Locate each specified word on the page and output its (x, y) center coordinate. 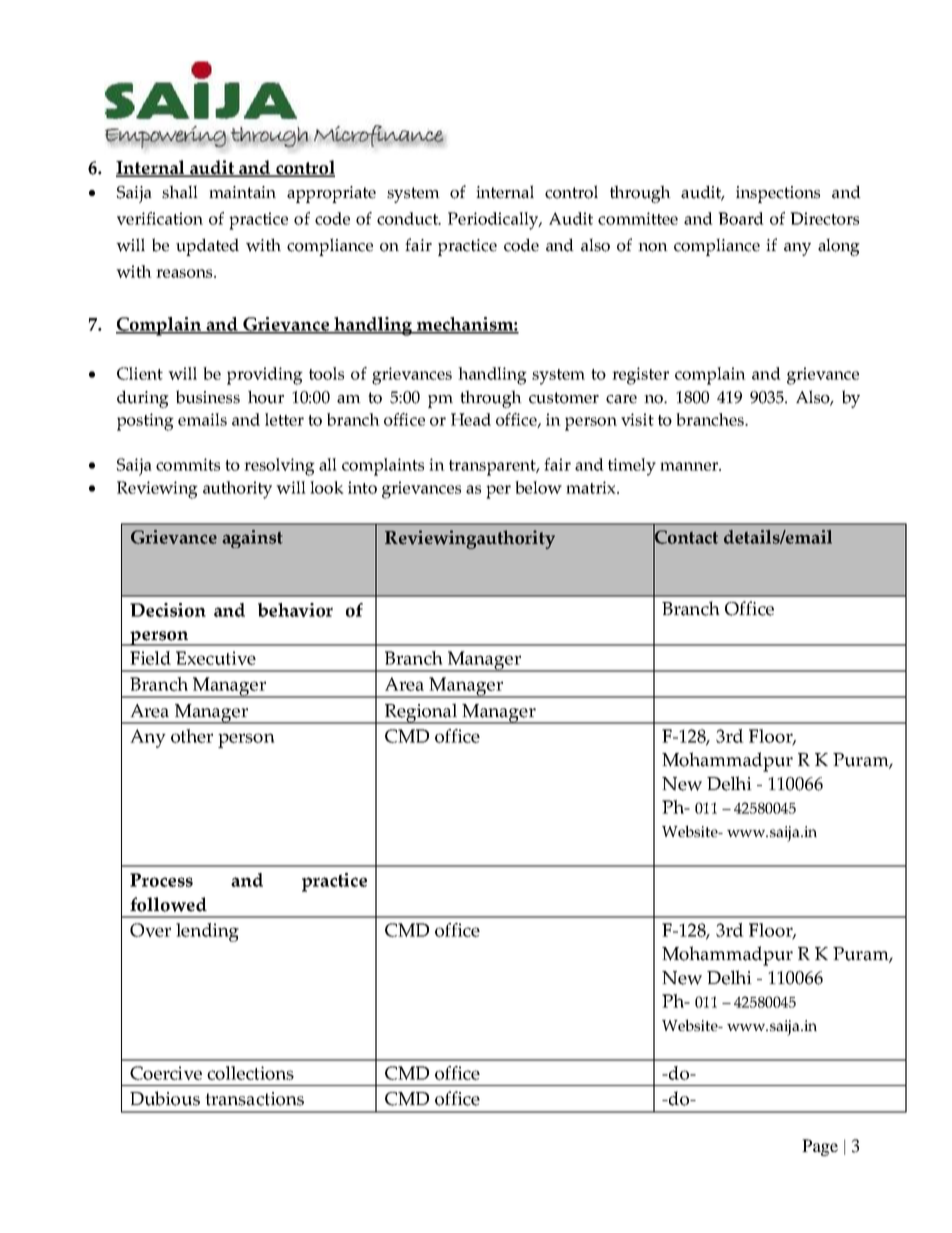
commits (188, 464)
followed (168, 904)
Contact (685, 537)
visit (637, 419)
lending (207, 932)
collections (250, 1073)
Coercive (166, 1073)
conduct (408, 218)
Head (471, 419)
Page (820, 1147)
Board (741, 218)
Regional (421, 713)
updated (207, 247)
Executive (216, 658)
